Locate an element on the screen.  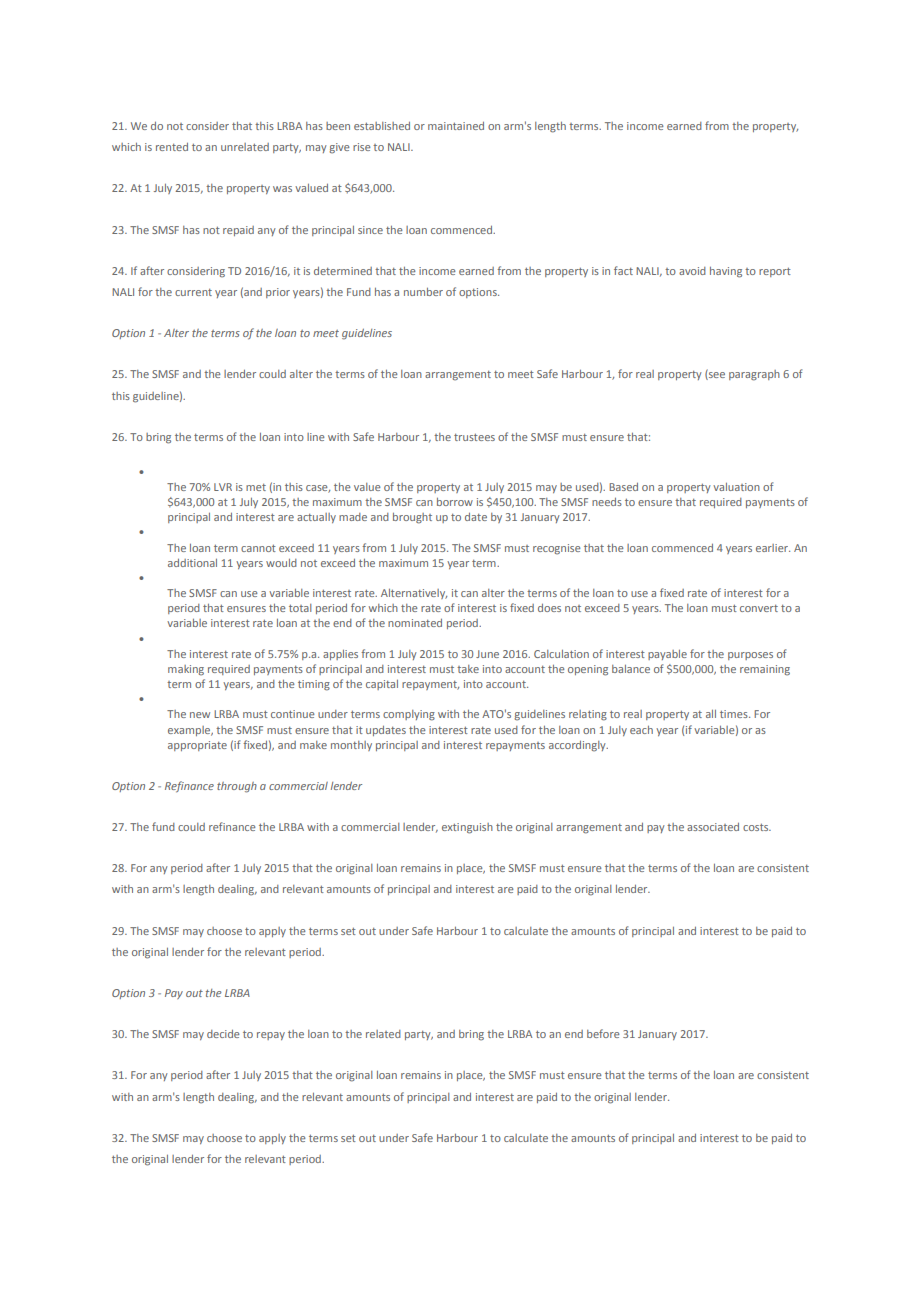
nominated is located at coordinates (415, 623).
